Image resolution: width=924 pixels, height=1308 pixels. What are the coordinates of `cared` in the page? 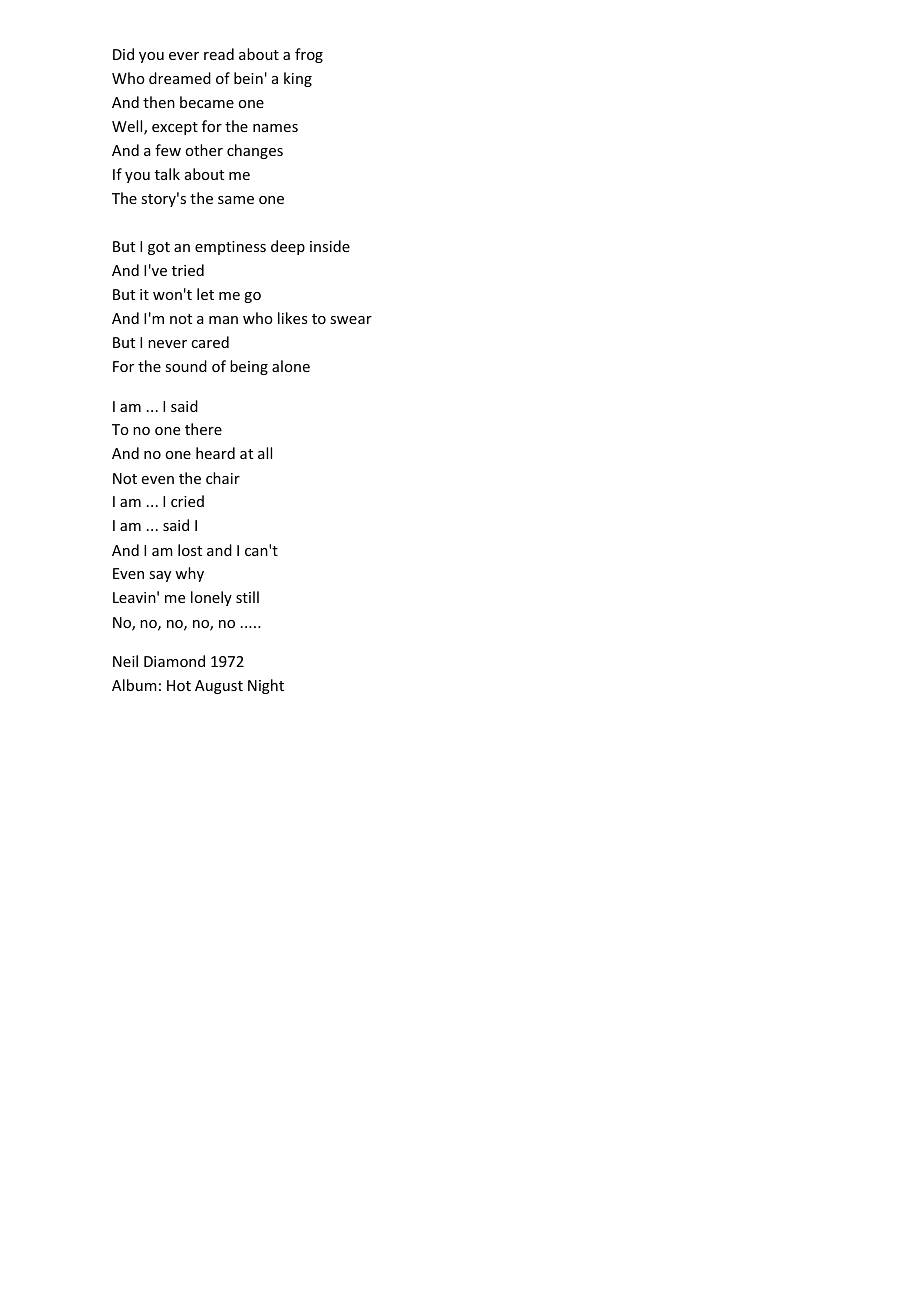 It's located at (210, 342).
